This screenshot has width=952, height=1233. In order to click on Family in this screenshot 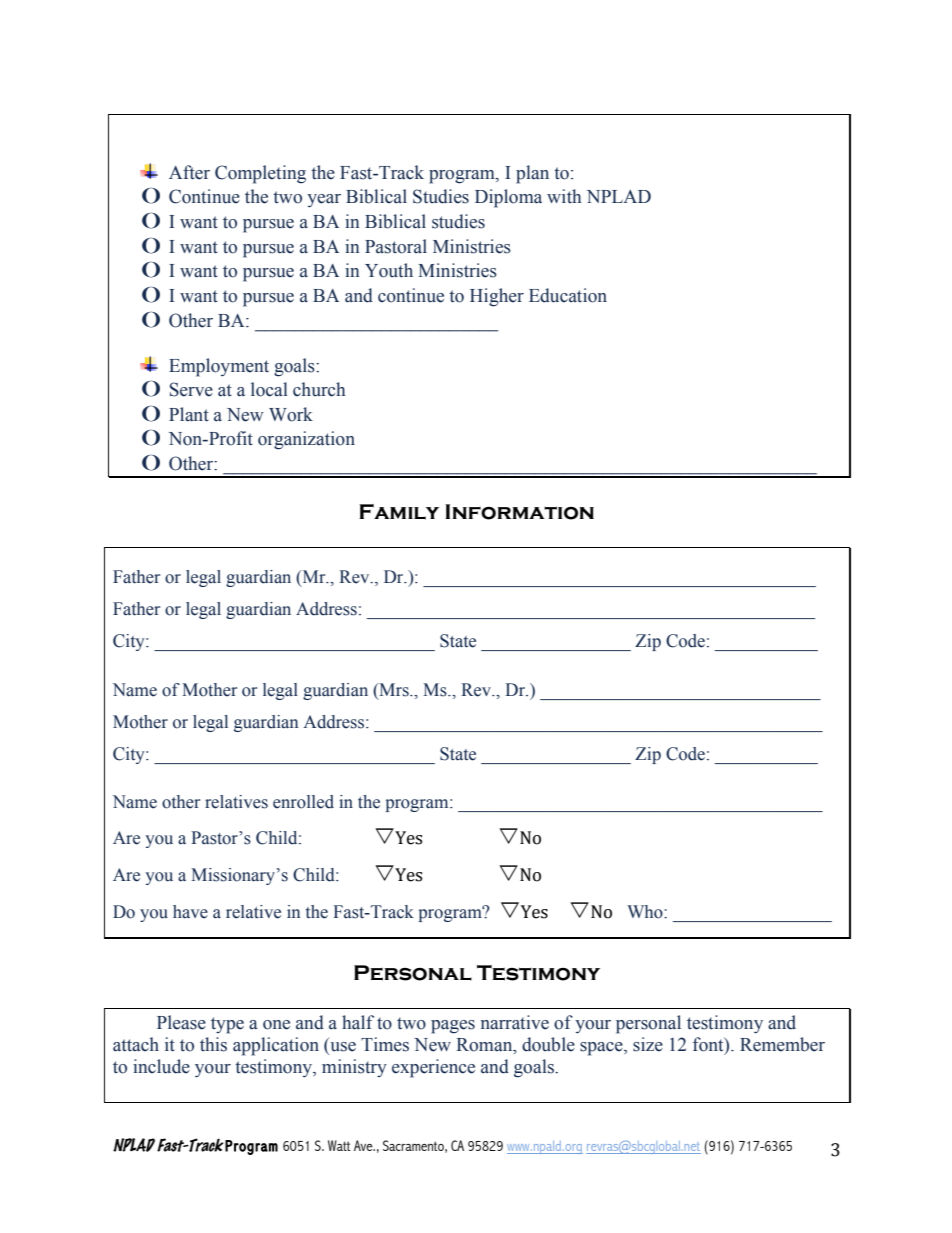, I will do `click(399, 512)`.
